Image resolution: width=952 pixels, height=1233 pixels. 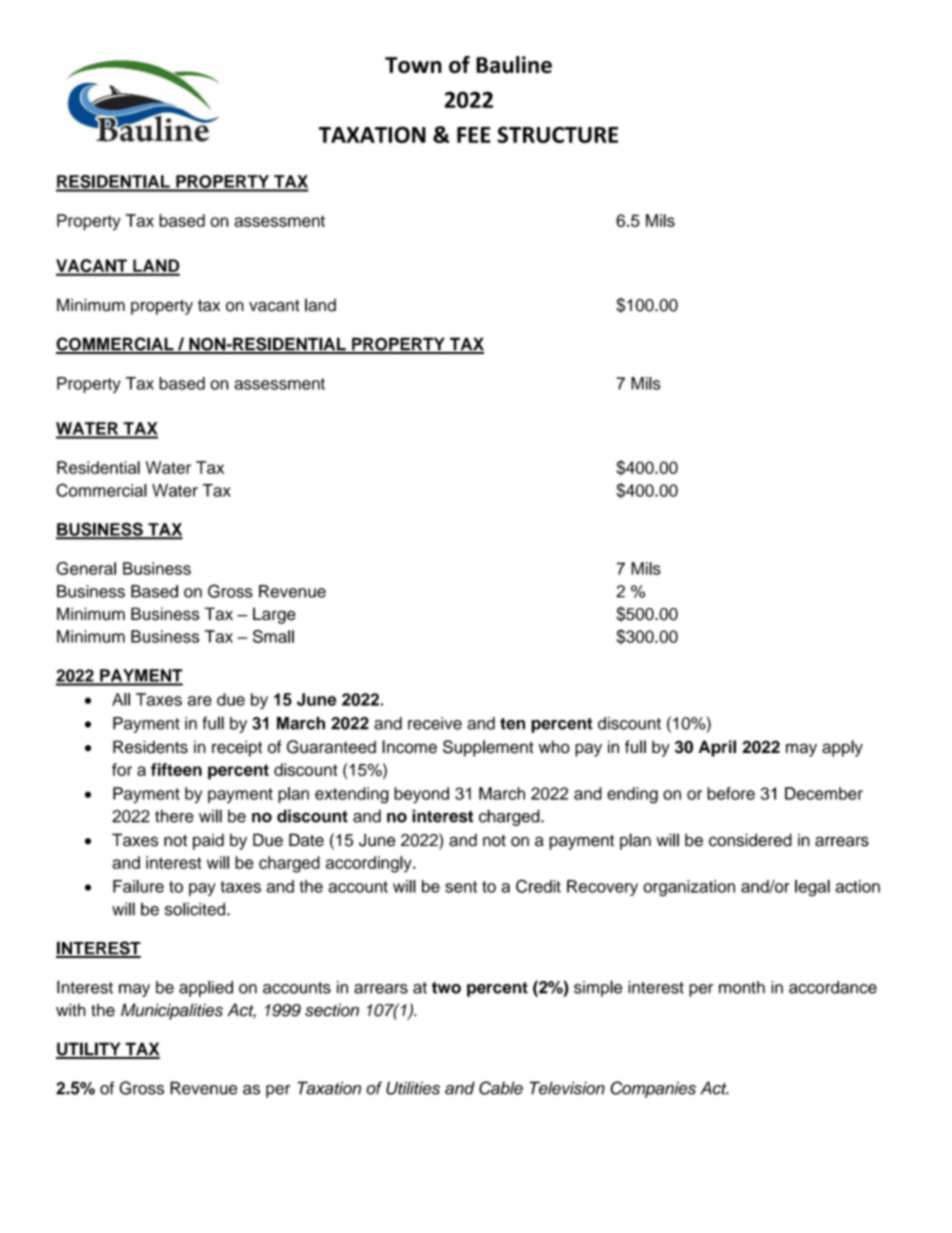 I want to click on Municipalities, so click(x=172, y=1011).
